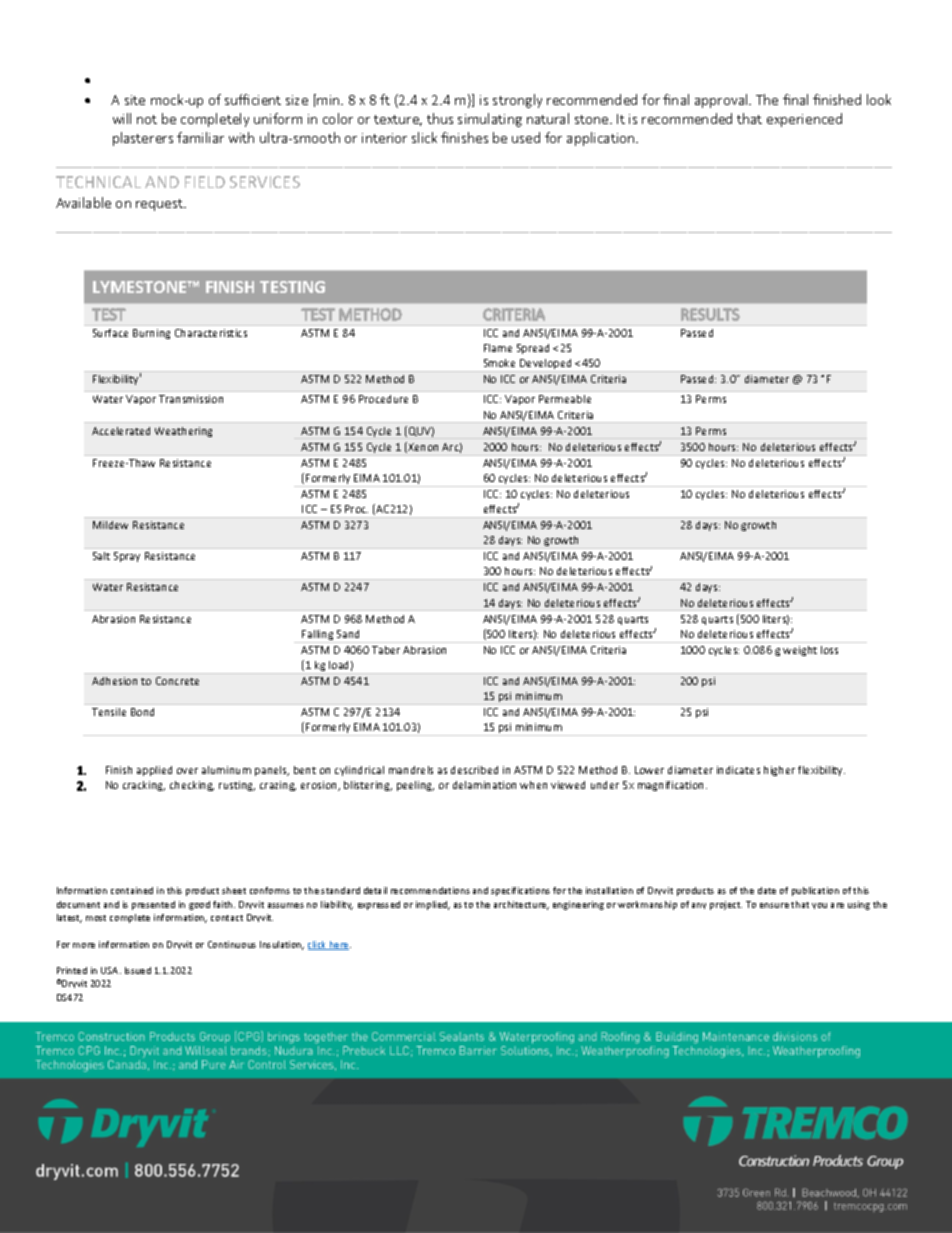 The image size is (952, 1233). I want to click on Sand, so click(348, 634).
